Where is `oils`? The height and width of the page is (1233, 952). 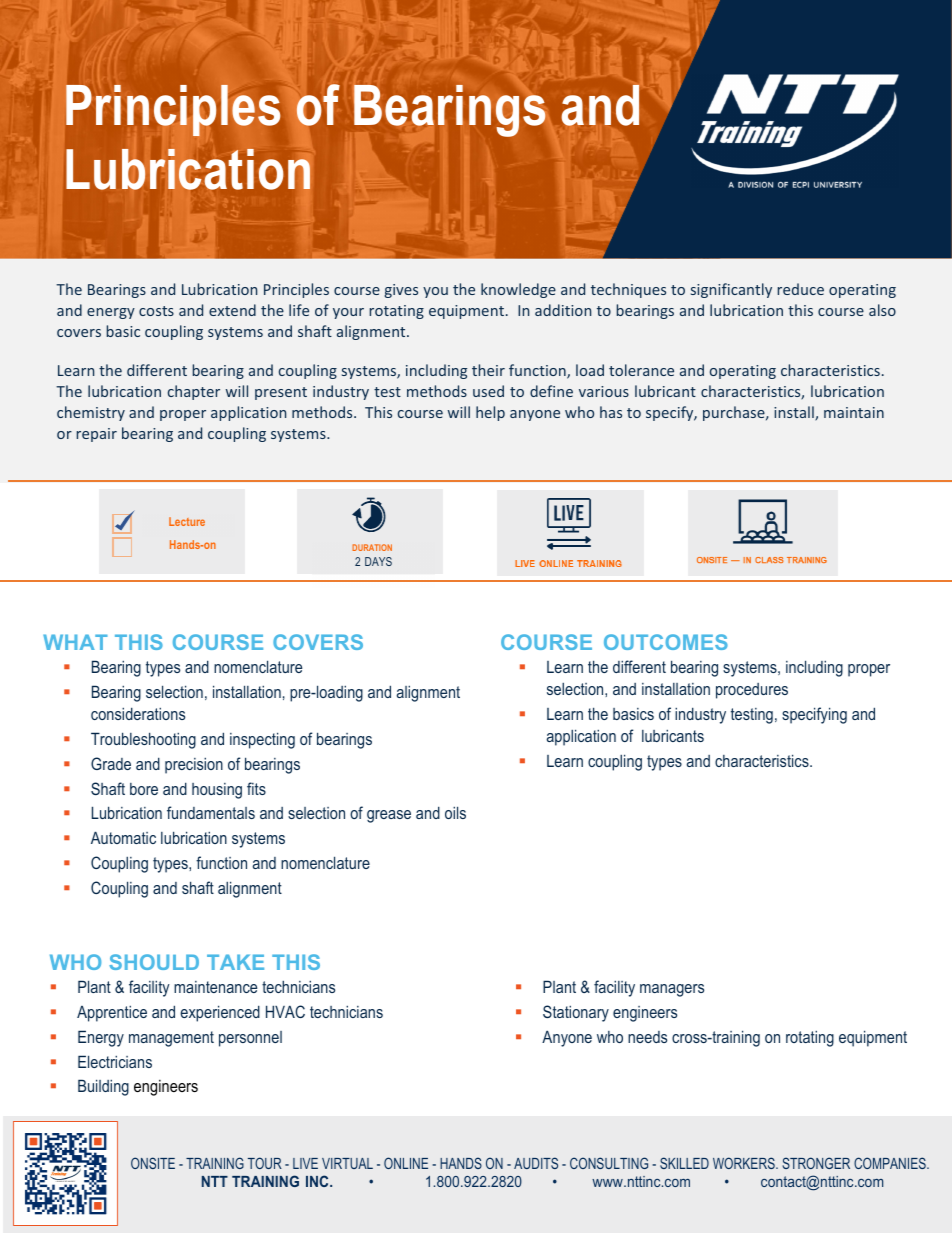 oils is located at coordinates (455, 812).
